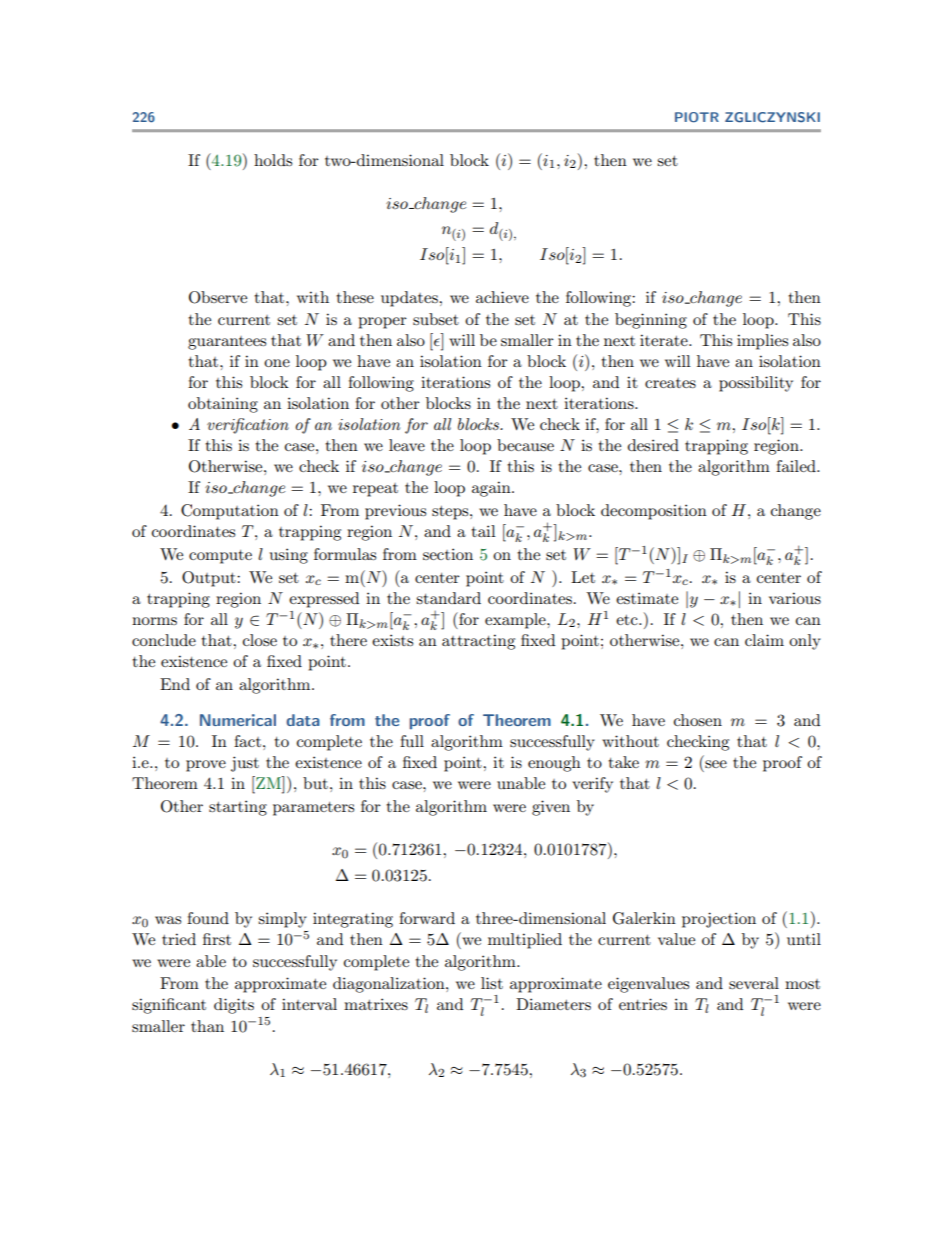 Image resolution: width=952 pixels, height=1233 pixels. What do you see at coordinates (525, 445) in the screenshot?
I see `because` at bounding box center [525, 445].
